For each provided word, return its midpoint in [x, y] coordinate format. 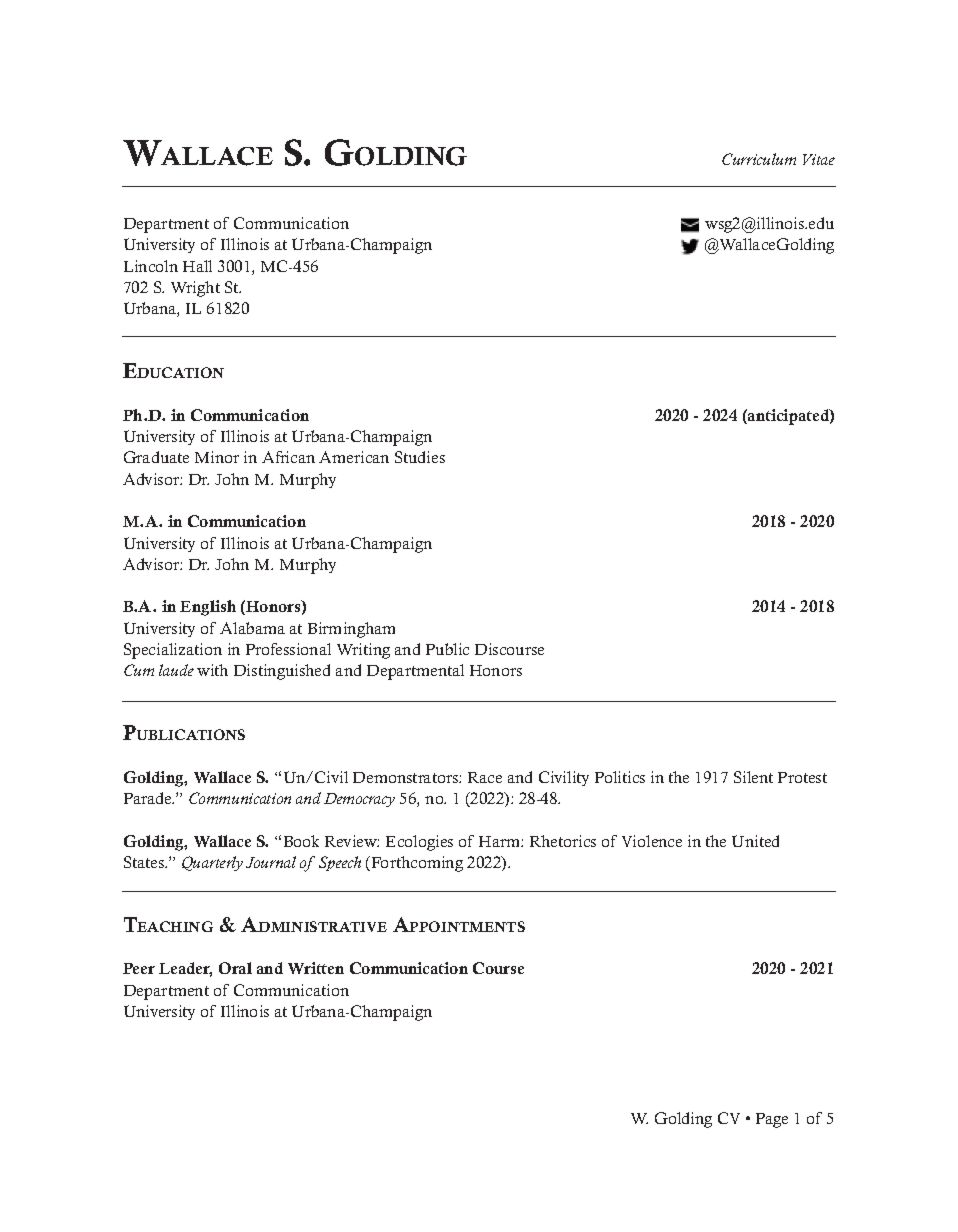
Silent [753, 777]
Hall [197, 266]
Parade [149, 798]
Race [485, 777]
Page [772, 1120]
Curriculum [759, 159]
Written [316, 968]
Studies [420, 457]
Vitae [819, 159]
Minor [217, 457]
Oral [235, 968]
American [354, 457]
